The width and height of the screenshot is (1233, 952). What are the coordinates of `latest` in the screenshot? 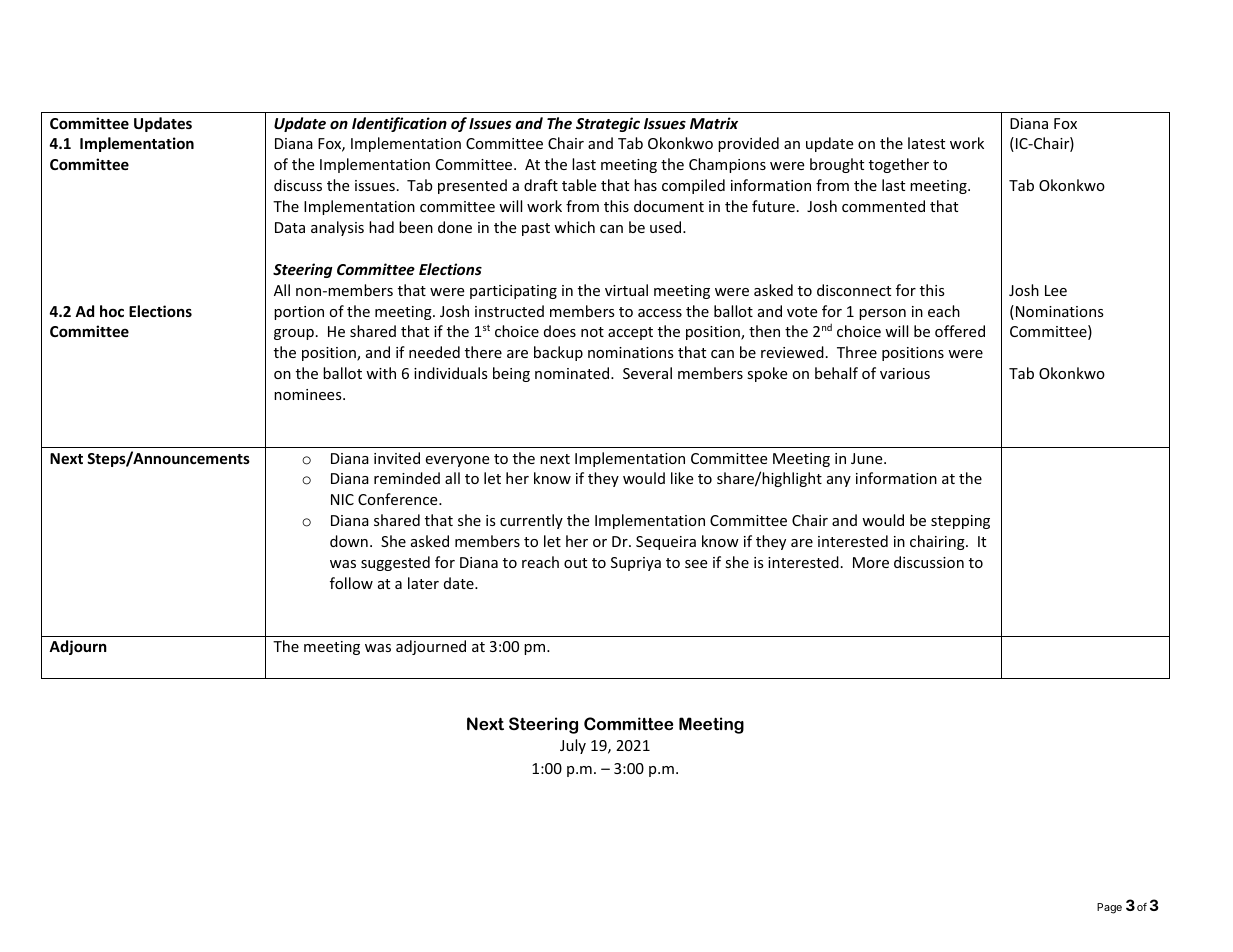 It's located at (926, 143).
